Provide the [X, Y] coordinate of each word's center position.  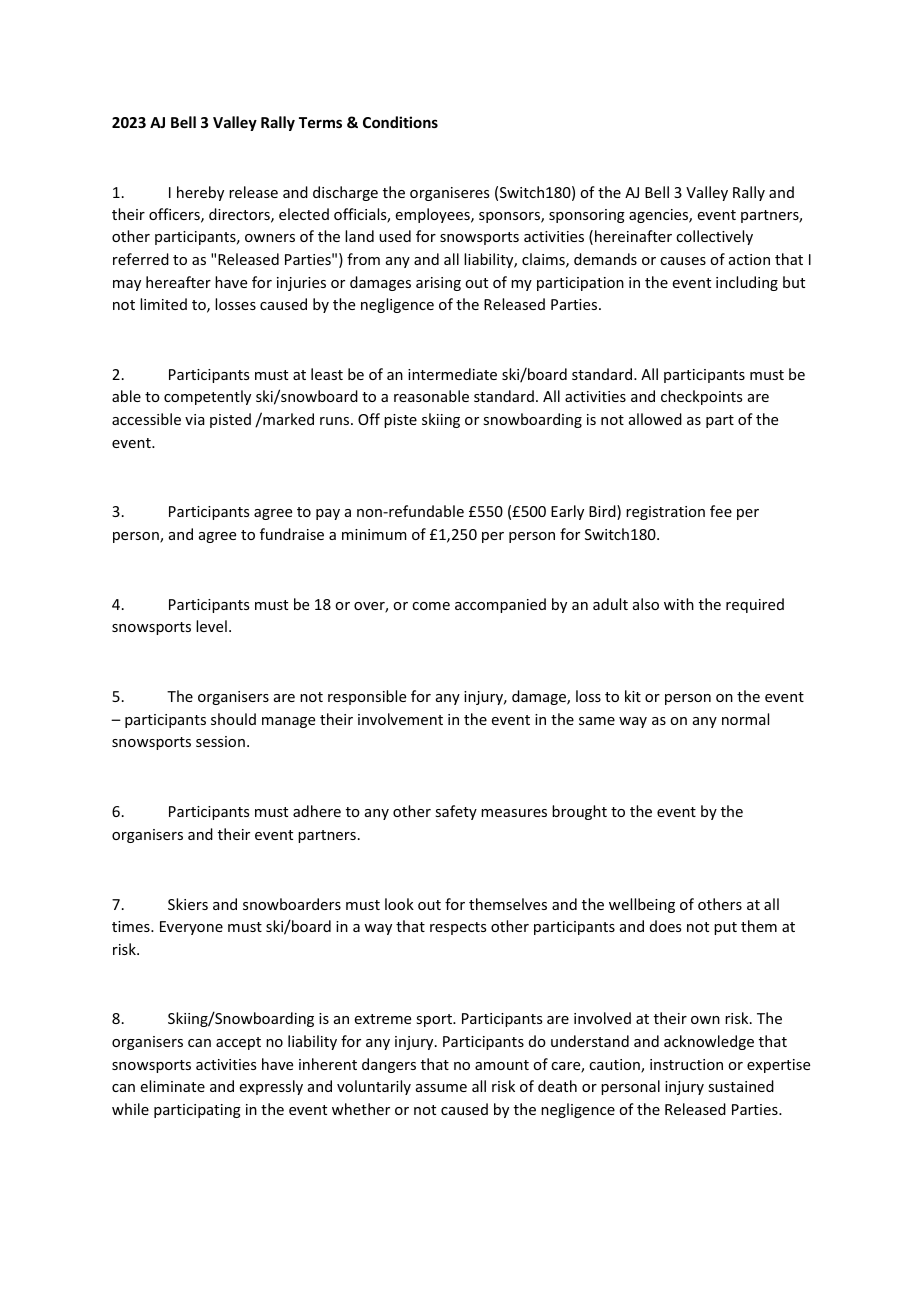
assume [441, 1088]
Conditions [400, 122]
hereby [200, 193]
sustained [741, 1086]
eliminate [173, 1086]
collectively [714, 237]
